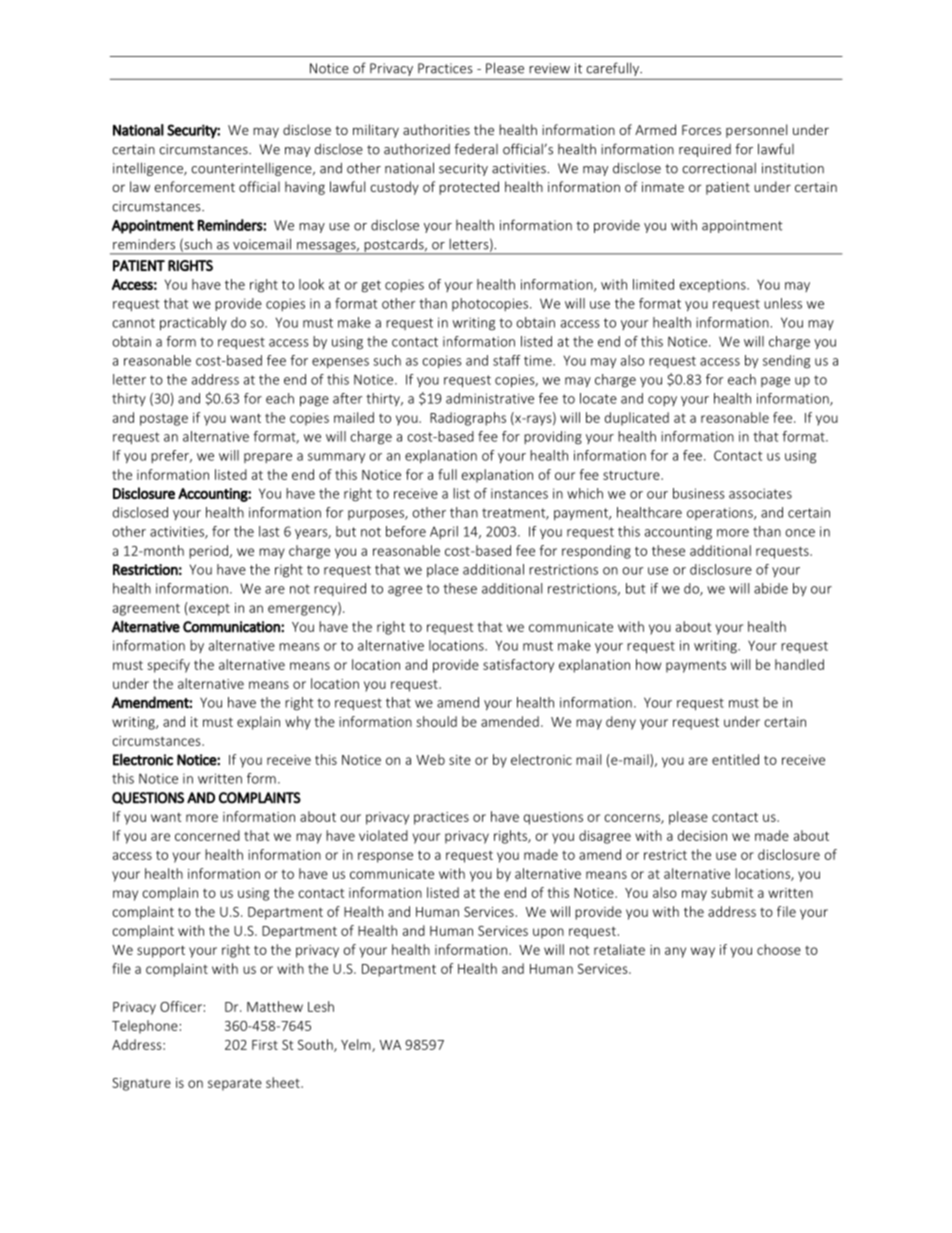  Describe the element at coordinates (662, 401) in the page. I see `copy` at that location.
